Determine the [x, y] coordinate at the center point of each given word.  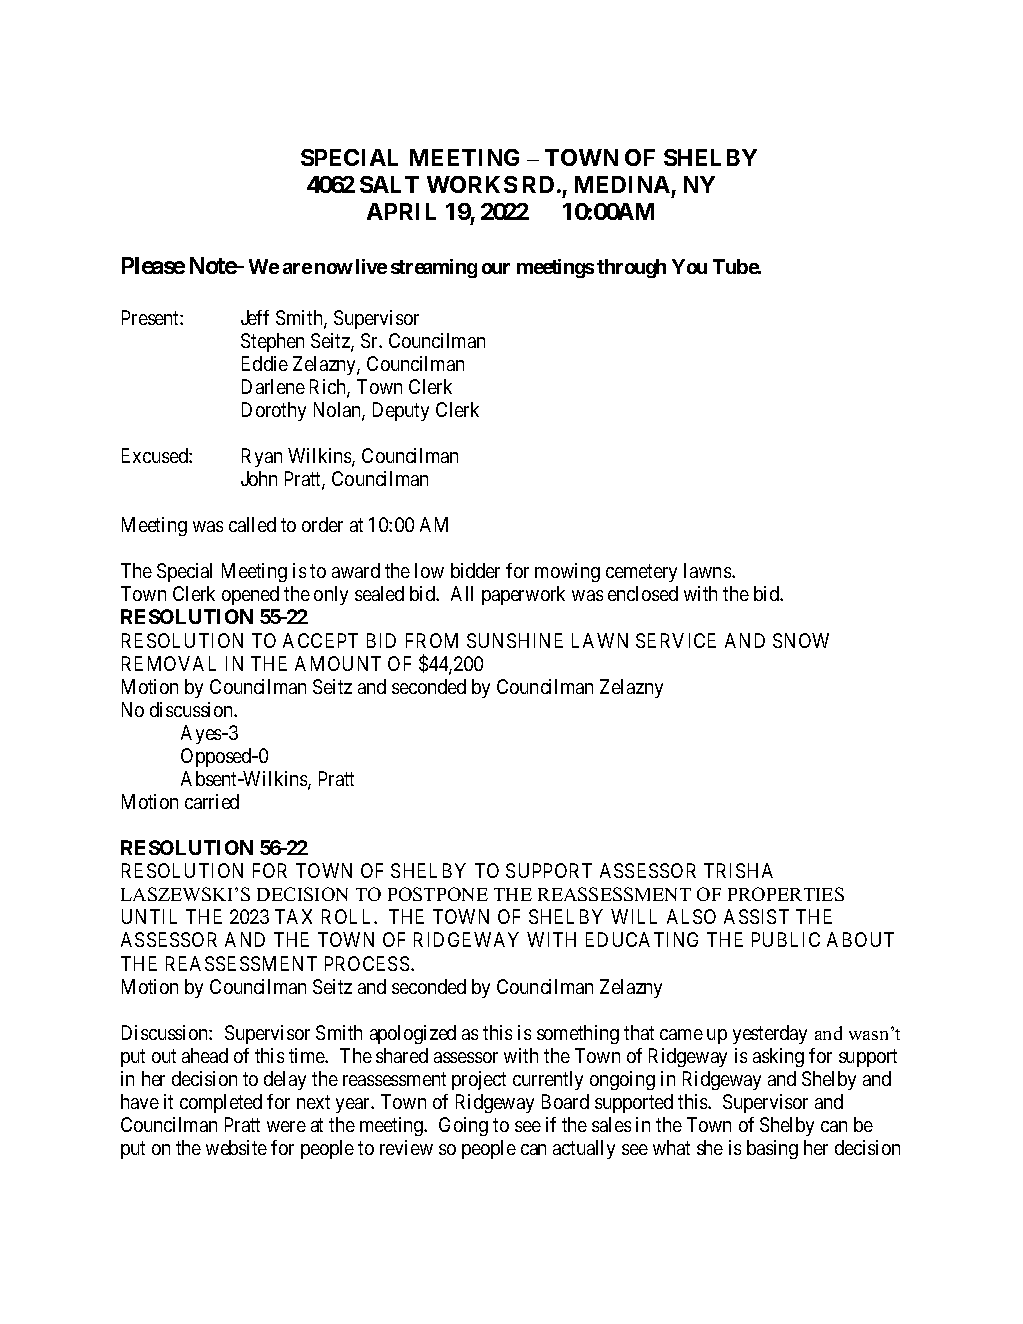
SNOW [801, 640]
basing [772, 1149]
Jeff [255, 317]
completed [221, 1103]
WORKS [472, 184]
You [689, 266]
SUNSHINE [515, 640]
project [479, 1080]
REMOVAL [169, 663]
